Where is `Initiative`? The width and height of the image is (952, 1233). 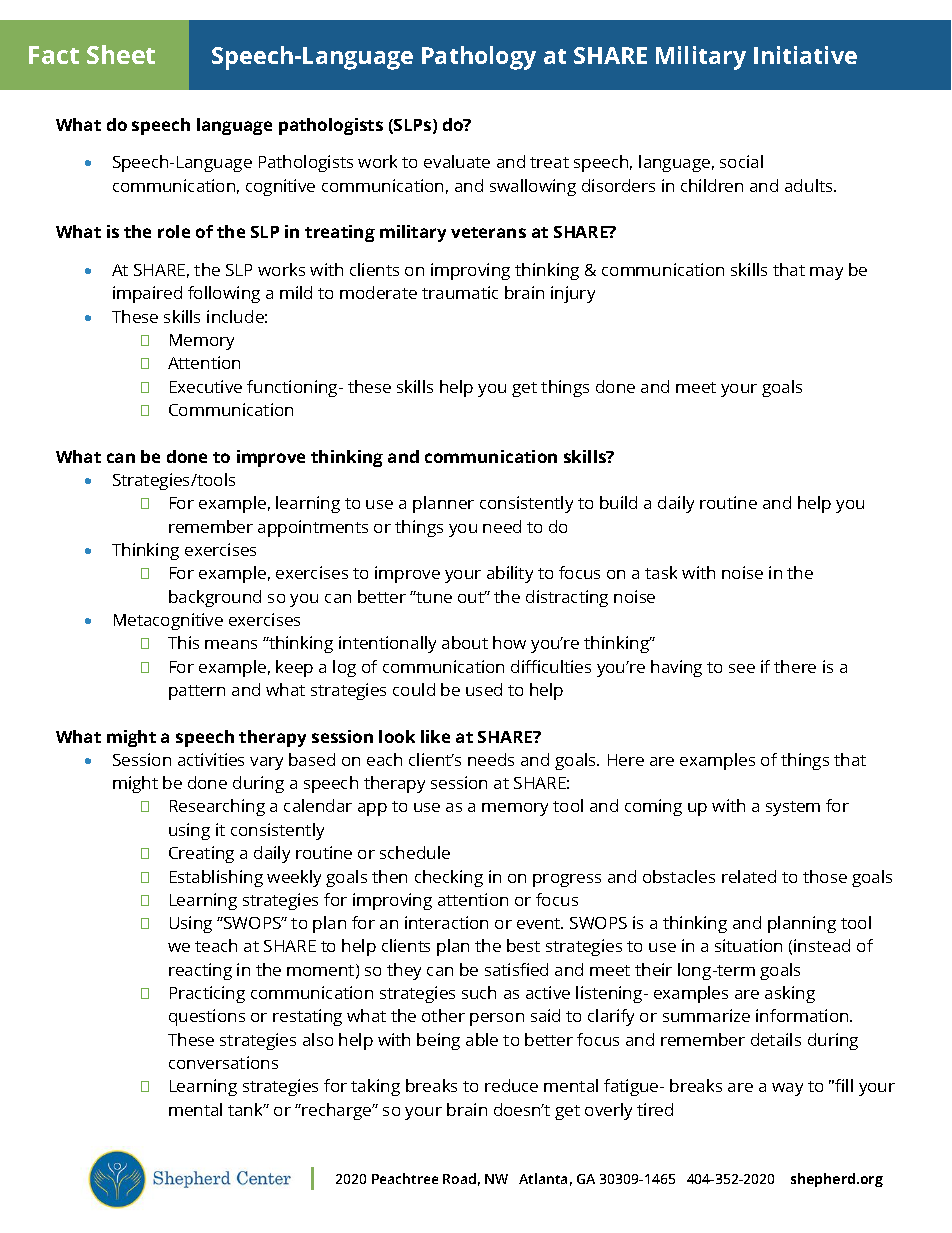
Initiative is located at coordinates (805, 55).
